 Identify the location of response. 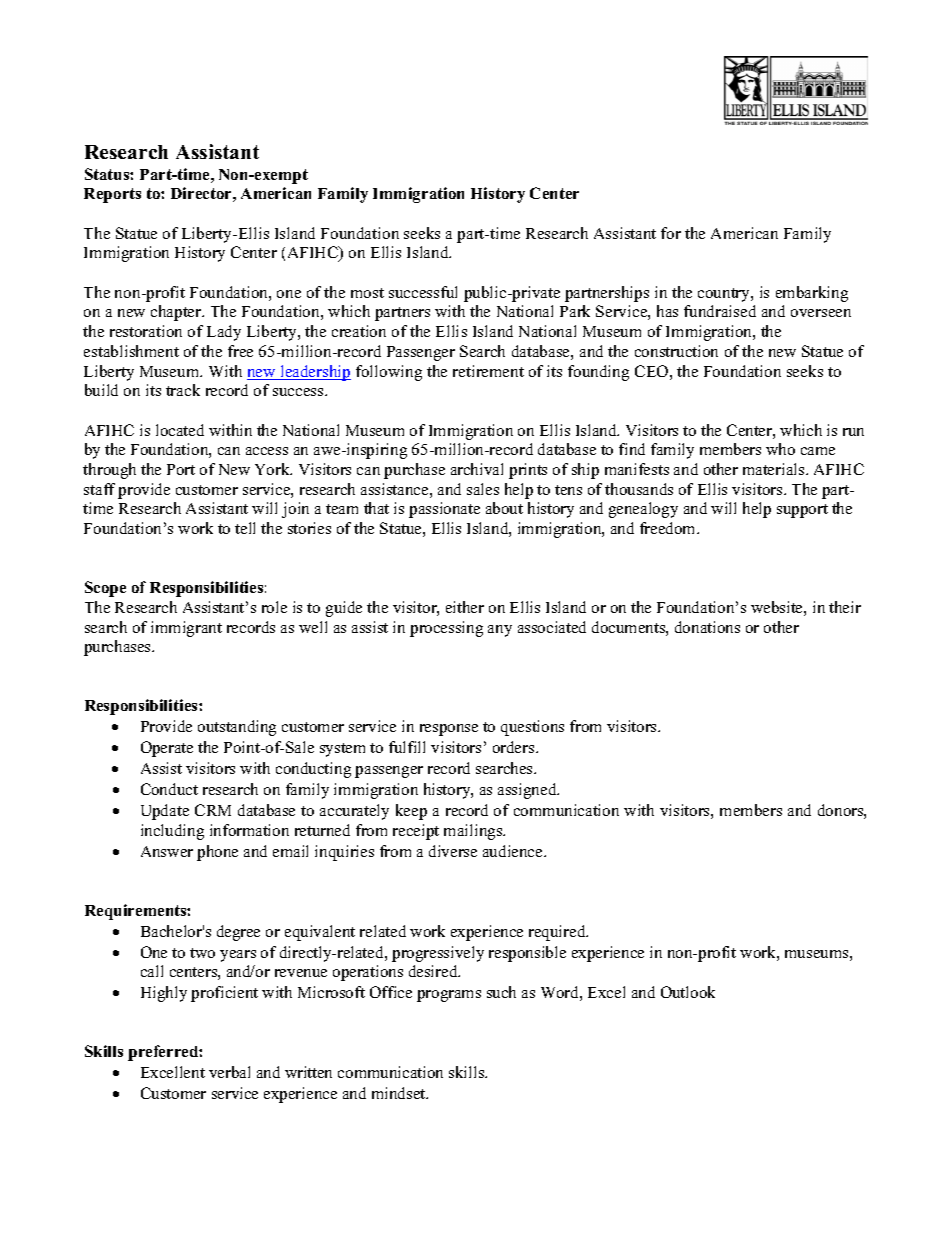
(449, 730).
